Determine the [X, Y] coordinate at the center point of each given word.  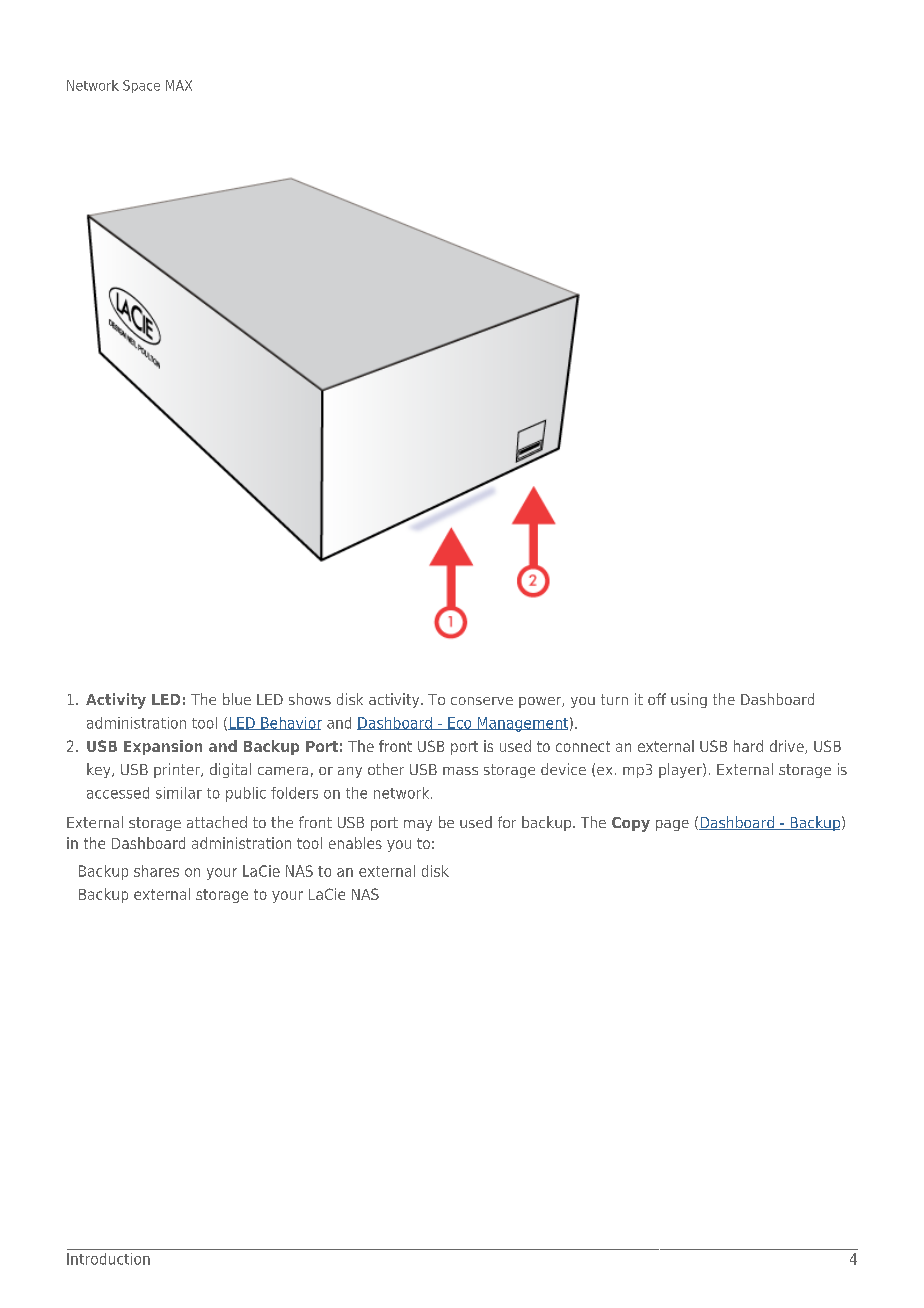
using [689, 700]
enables [355, 843]
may [418, 825]
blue [237, 699]
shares [156, 871]
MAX [179, 85]
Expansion [163, 747]
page [672, 825]
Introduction [108, 1259]
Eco [460, 723]
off [657, 699]
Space [141, 86]
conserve [482, 701]
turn [614, 699]
